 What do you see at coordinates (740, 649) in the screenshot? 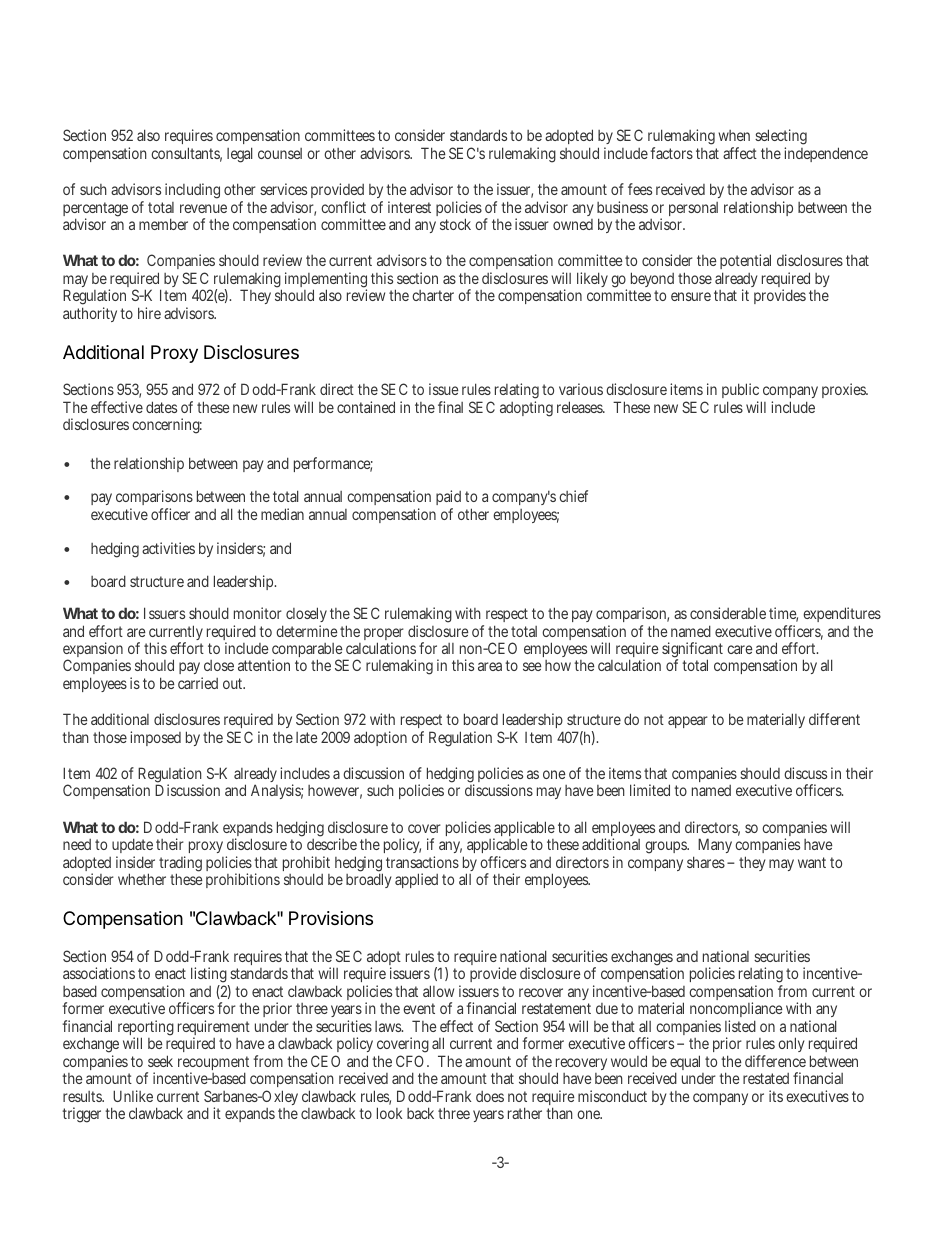
I see `care` at bounding box center [740, 649].
